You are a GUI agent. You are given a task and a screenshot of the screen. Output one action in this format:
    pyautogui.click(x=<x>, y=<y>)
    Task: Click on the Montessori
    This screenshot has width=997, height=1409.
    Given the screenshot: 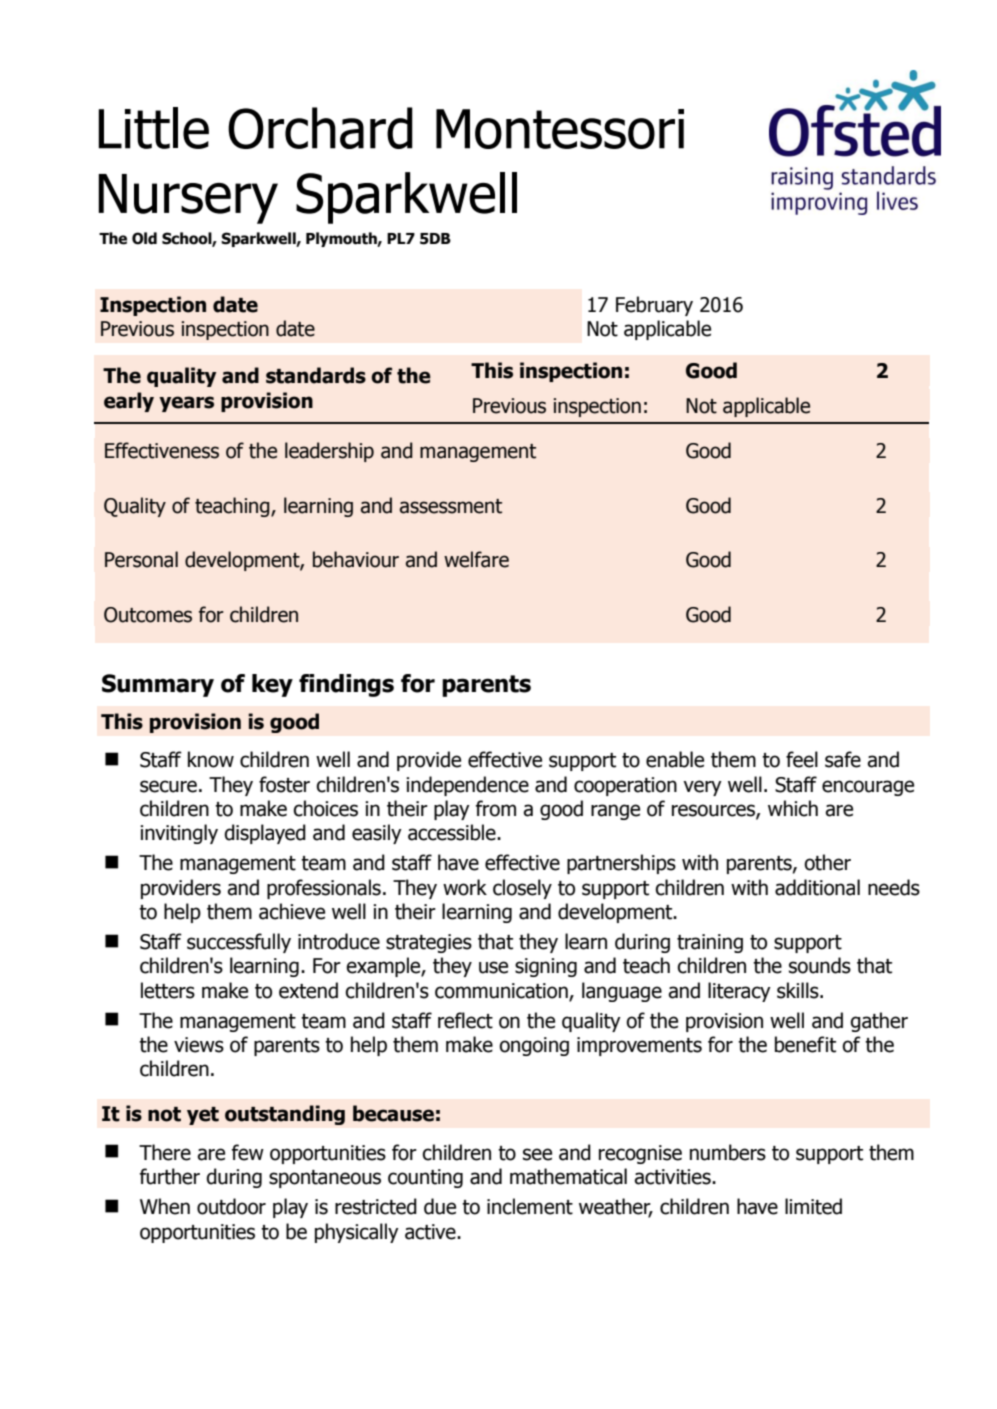 What is the action you would take?
    pyautogui.click(x=560, y=129)
